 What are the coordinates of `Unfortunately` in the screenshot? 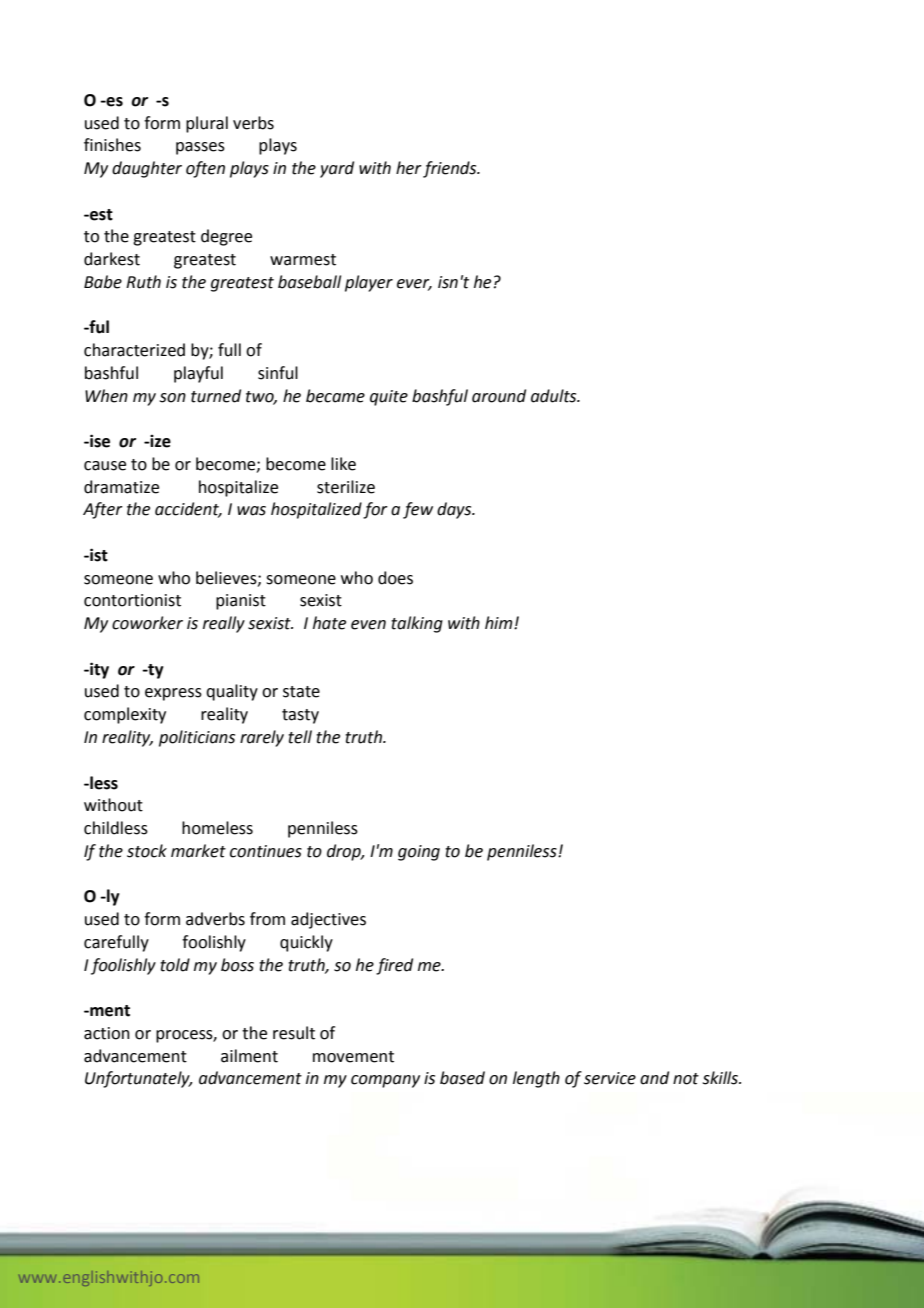 It's located at (138, 1079).
